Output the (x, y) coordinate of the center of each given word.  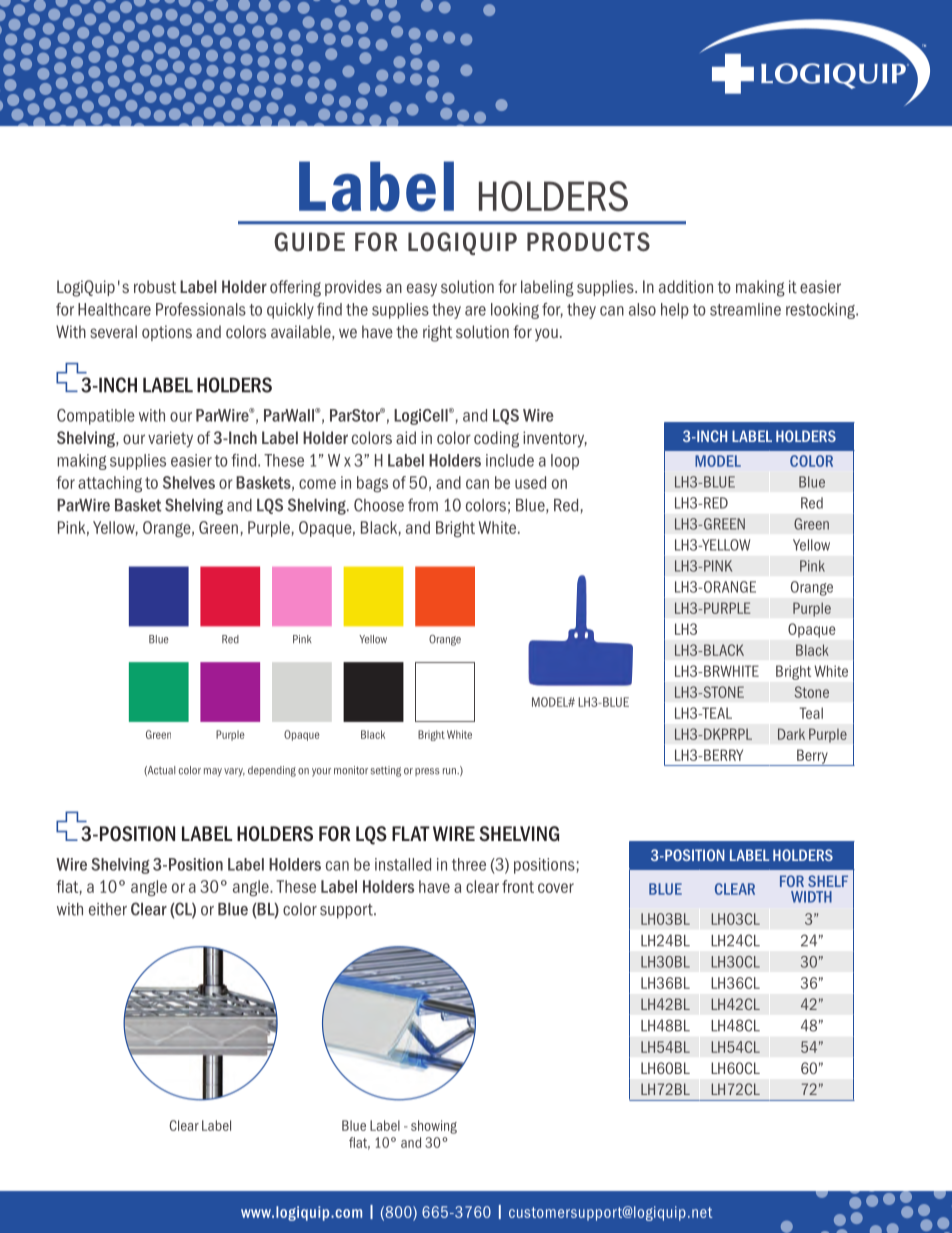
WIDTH (811, 897)
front (518, 886)
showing (434, 1127)
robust (155, 286)
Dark (791, 734)
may (213, 772)
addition (686, 286)
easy (422, 290)
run (450, 771)
